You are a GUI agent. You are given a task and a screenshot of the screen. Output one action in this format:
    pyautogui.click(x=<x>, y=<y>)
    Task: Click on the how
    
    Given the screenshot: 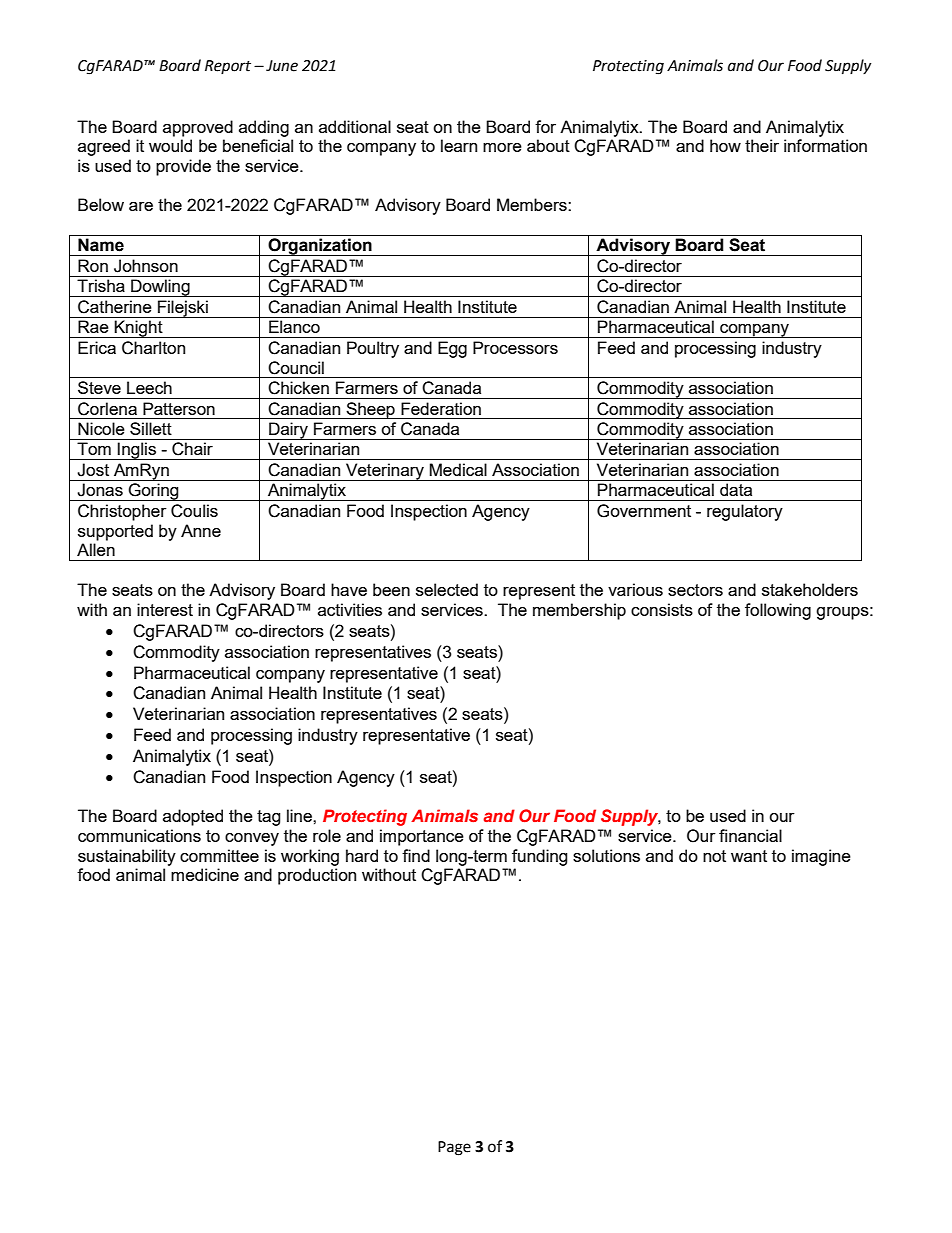 What is the action you would take?
    pyautogui.click(x=725, y=145)
